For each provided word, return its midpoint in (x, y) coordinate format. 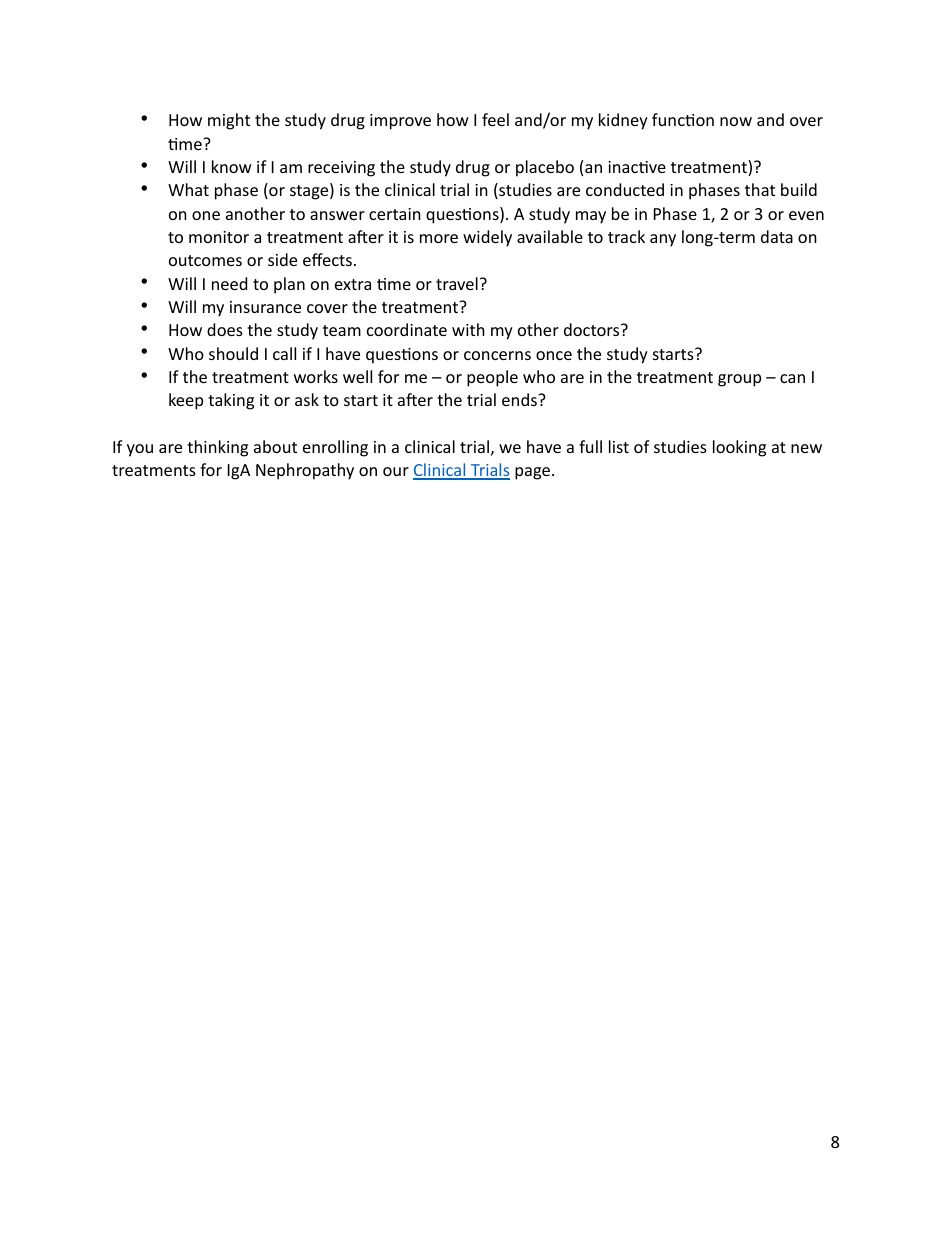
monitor (219, 237)
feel (495, 119)
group (739, 380)
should (233, 353)
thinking (217, 448)
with (468, 329)
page (534, 473)
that (760, 189)
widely (487, 238)
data (777, 236)
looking (739, 448)
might (229, 121)
